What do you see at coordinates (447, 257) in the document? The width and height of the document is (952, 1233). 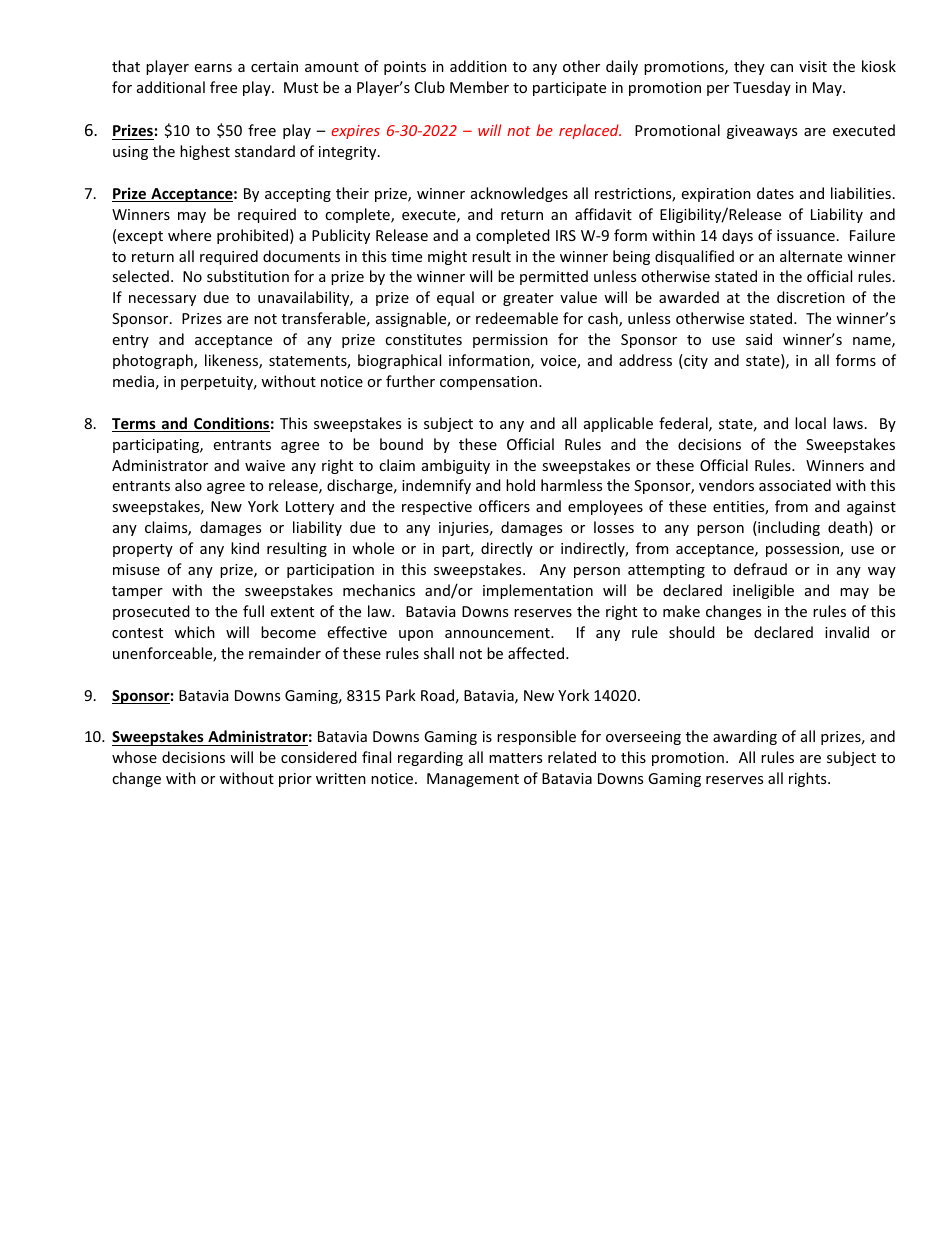 I see `might` at bounding box center [447, 257].
